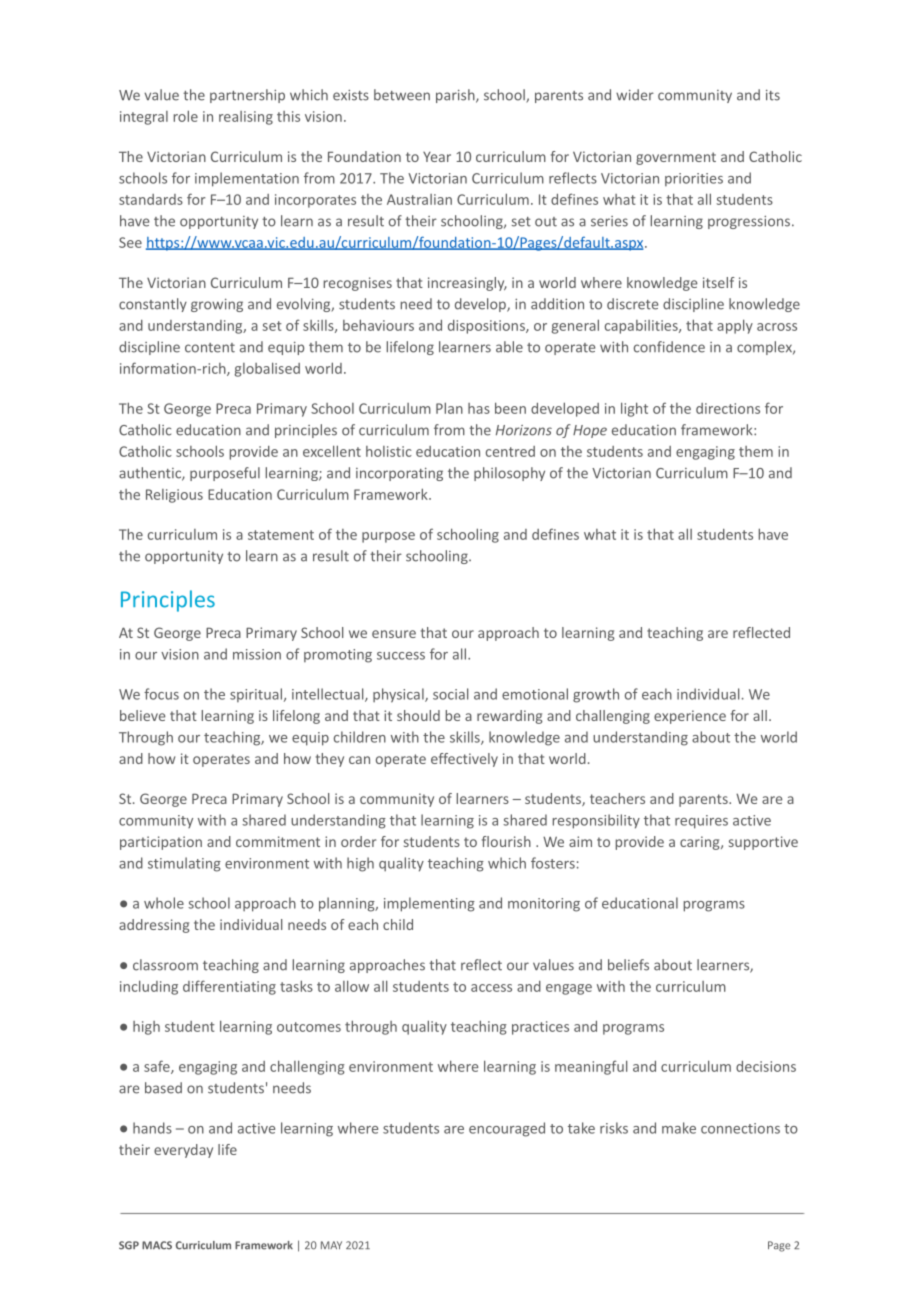 This document has height=1307, width=924. Describe the element at coordinates (186, 116) in the document. I see `role` at that location.
